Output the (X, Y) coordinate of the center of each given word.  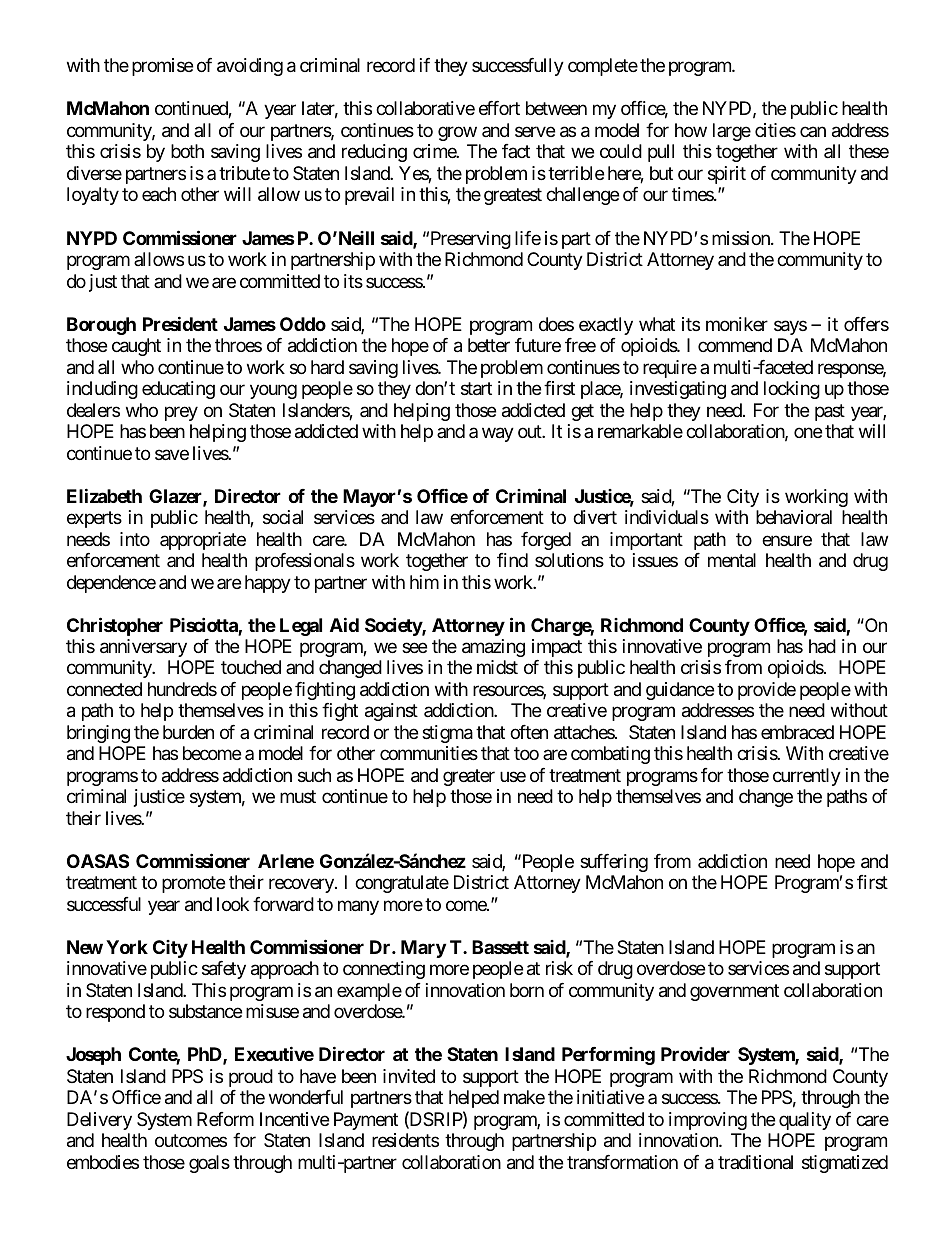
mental (732, 560)
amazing (493, 648)
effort (499, 108)
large (732, 132)
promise (162, 67)
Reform (225, 1119)
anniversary (143, 648)
